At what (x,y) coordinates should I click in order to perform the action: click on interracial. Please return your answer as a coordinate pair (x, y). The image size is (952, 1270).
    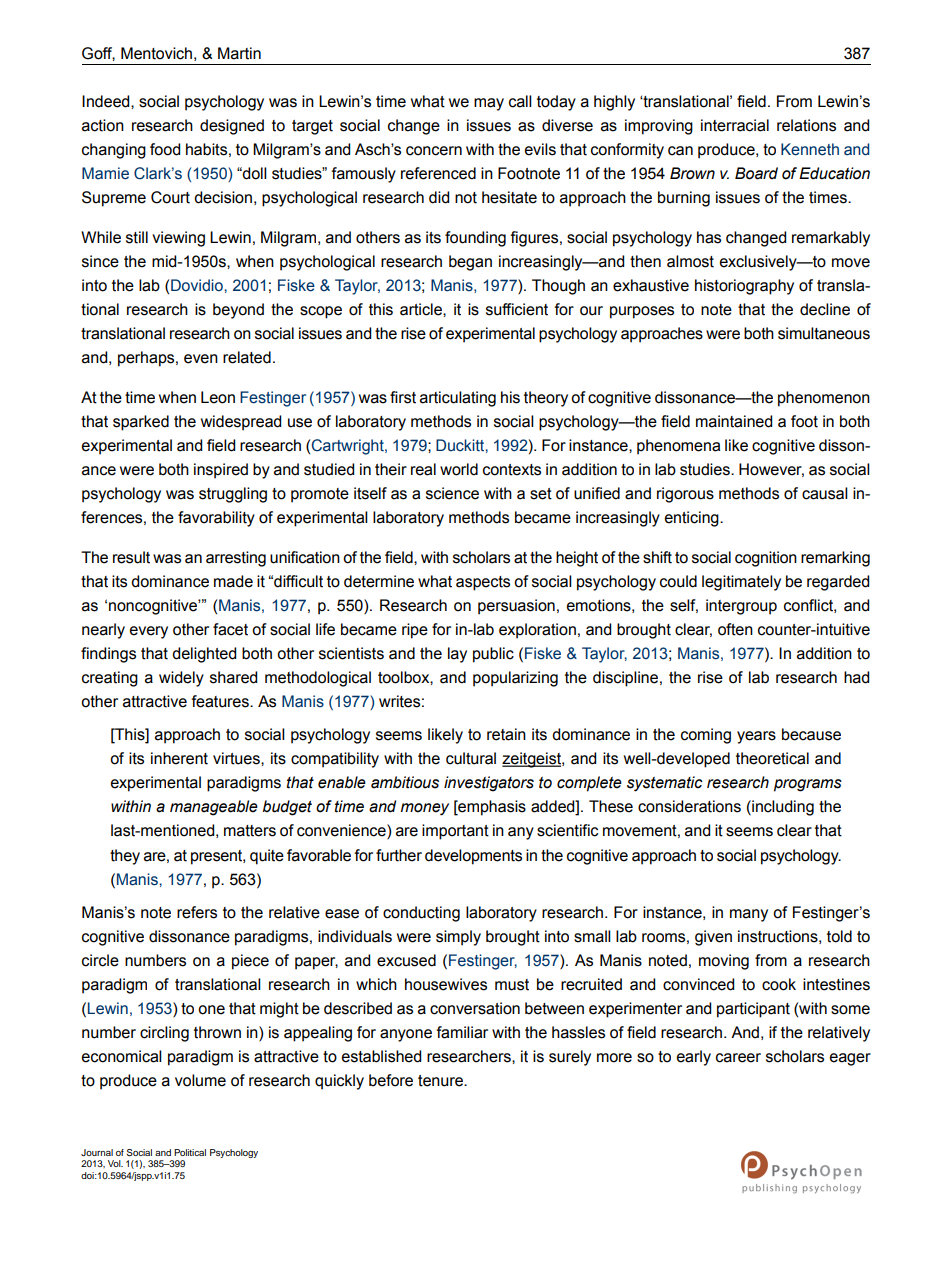
    Looking at the image, I should click on (735, 125).
